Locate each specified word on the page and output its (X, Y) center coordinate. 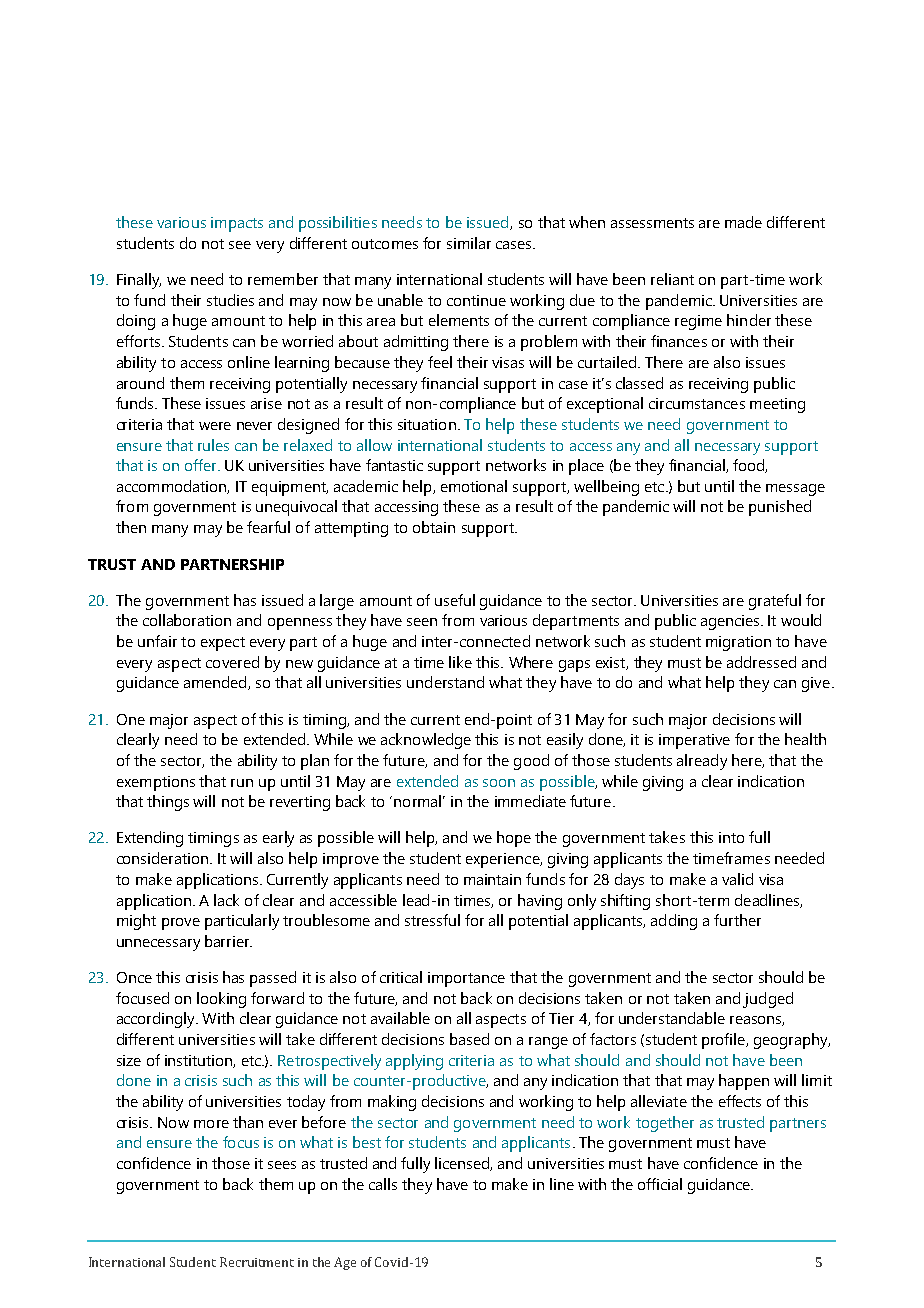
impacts (237, 224)
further (737, 920)
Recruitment (257, 1262)
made (743, 222)
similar (469, 243)
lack (226, 900)
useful (455, 600)
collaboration (187, 620)
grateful (775, 602)
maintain (492, 879)
